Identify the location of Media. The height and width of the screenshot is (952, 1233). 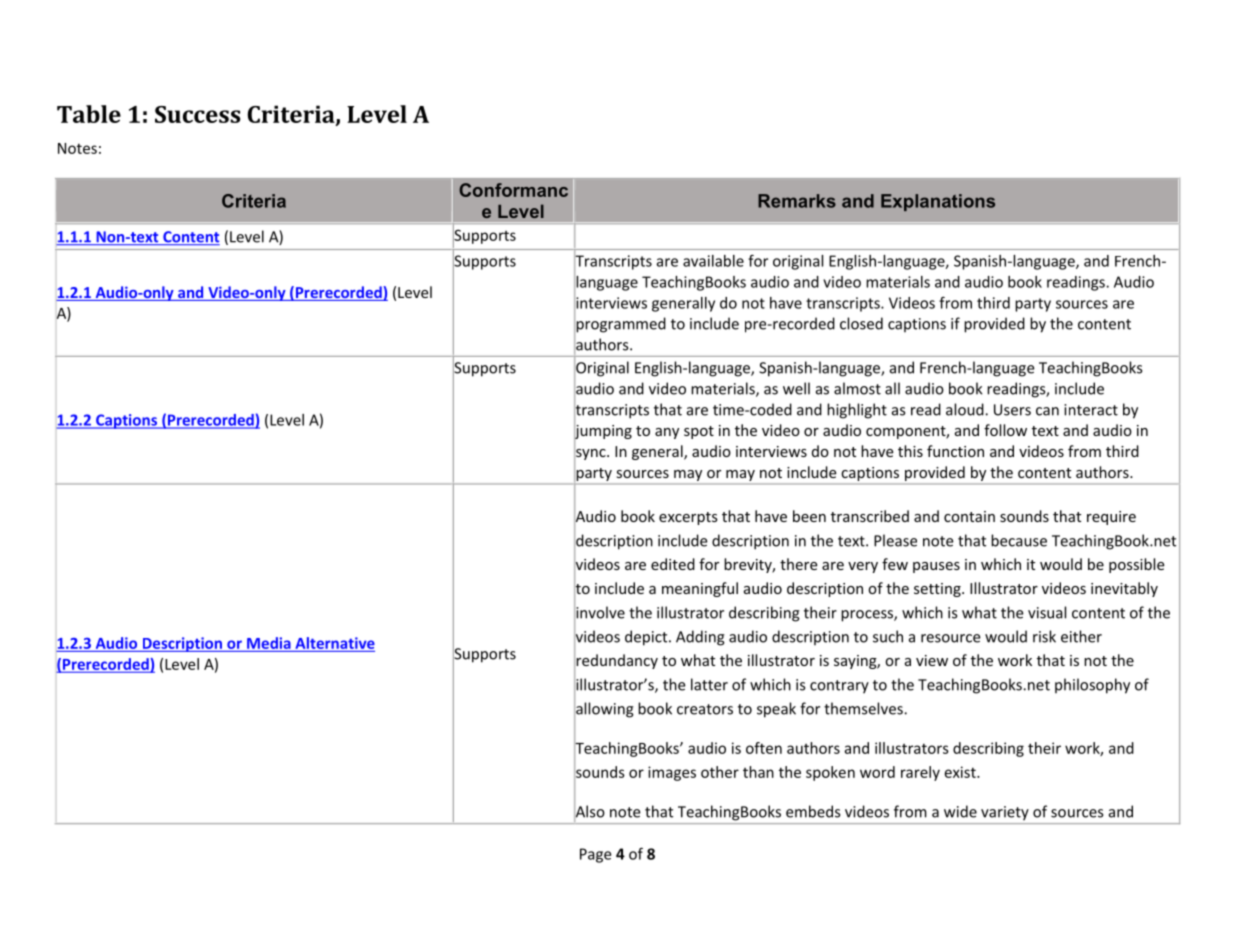
(269, 644).
